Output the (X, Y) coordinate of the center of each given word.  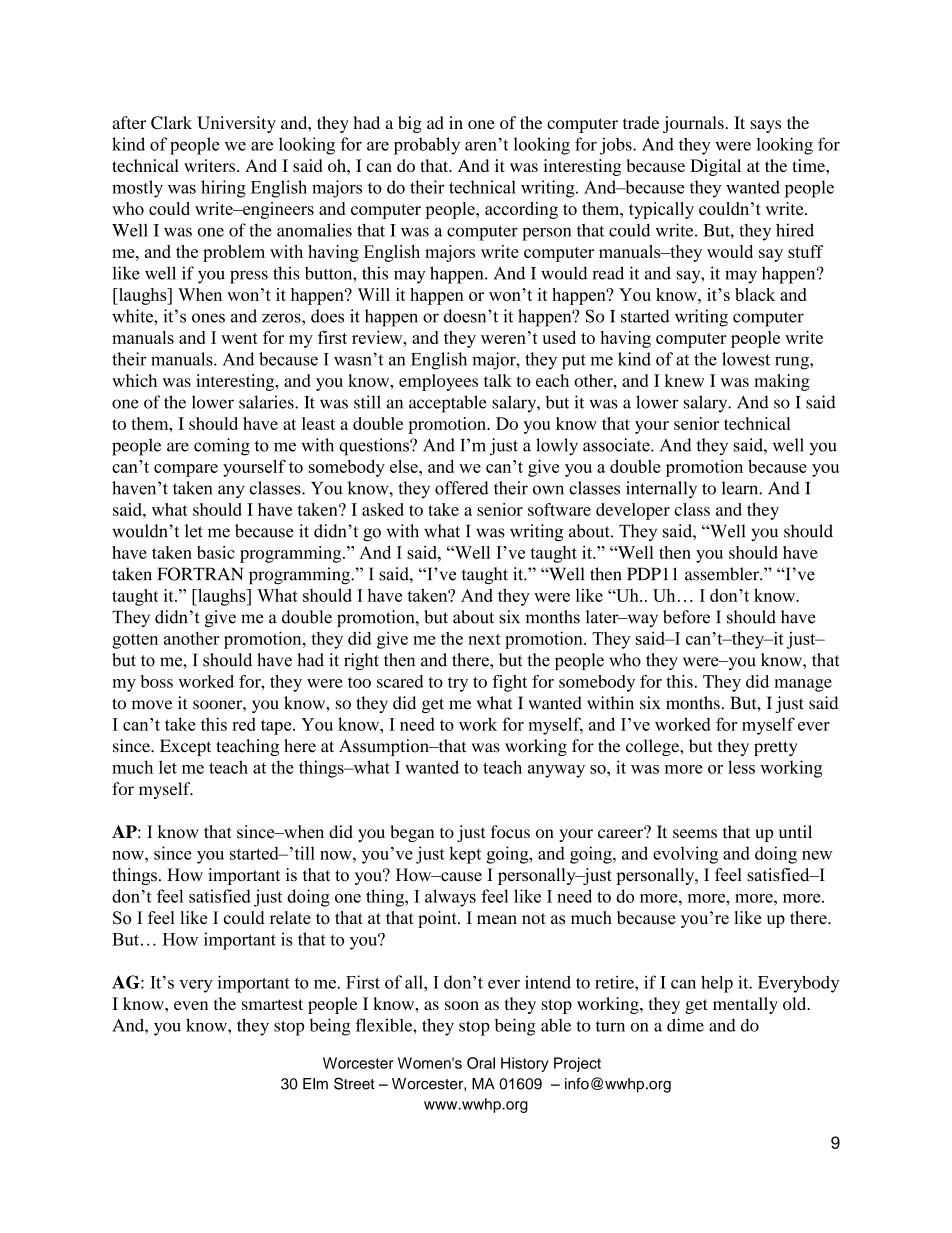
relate (290, 917)
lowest (746, 359)
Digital (715, 167)
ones (208, 318)
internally (661, 490)
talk (498, 380)
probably (427, 146)
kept (465, 855)
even (191, 1005)
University (236, 124)
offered (462, 488)
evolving (685, 855)
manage (803, 685)
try (458, 684)
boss (156, 681)
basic (216, 552)
